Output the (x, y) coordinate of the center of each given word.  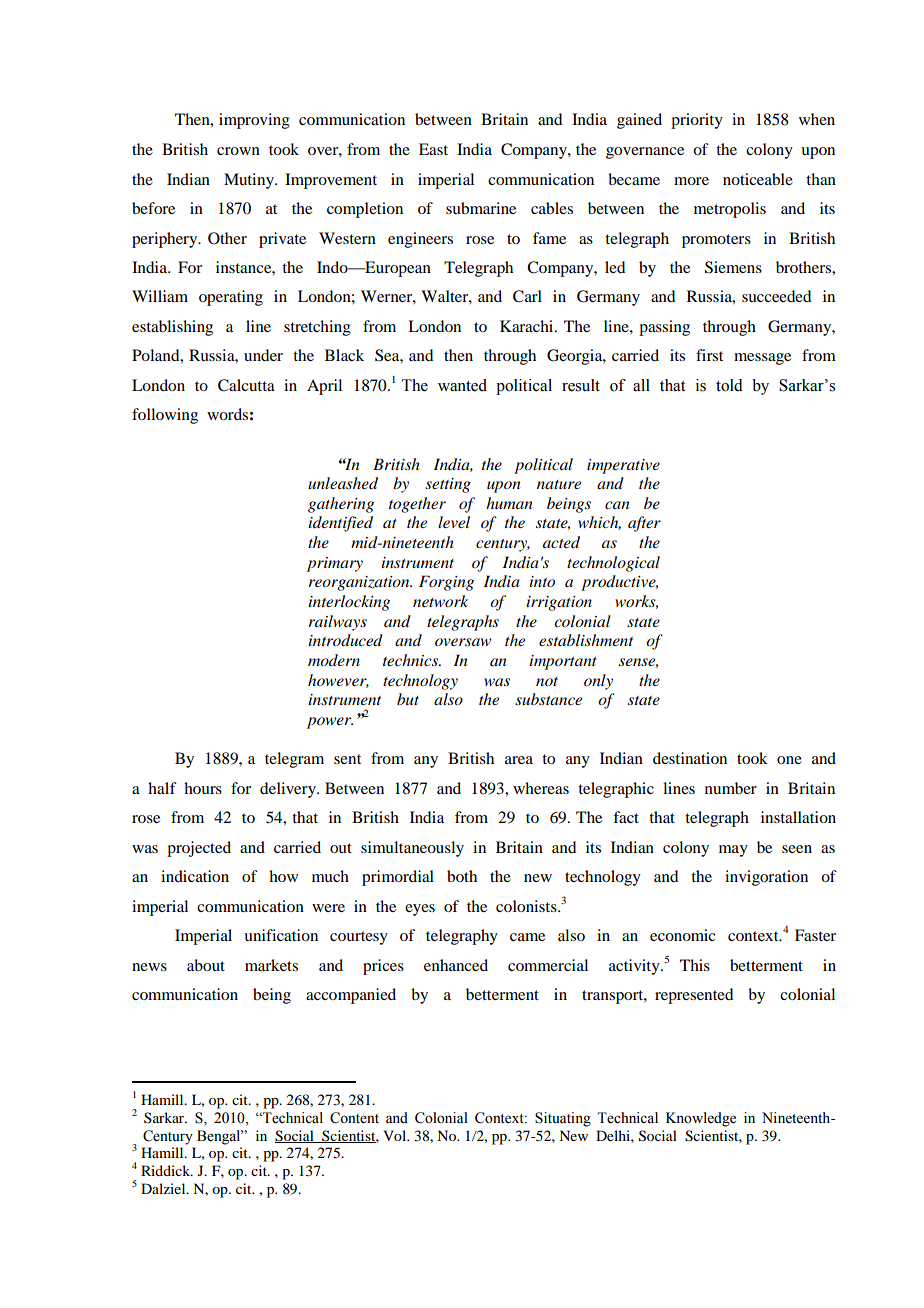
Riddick (167, 1170)
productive (619, 583)
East (433, 149)
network (440, 601)
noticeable (758, 179)
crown (238, 151)
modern (334, 660)
